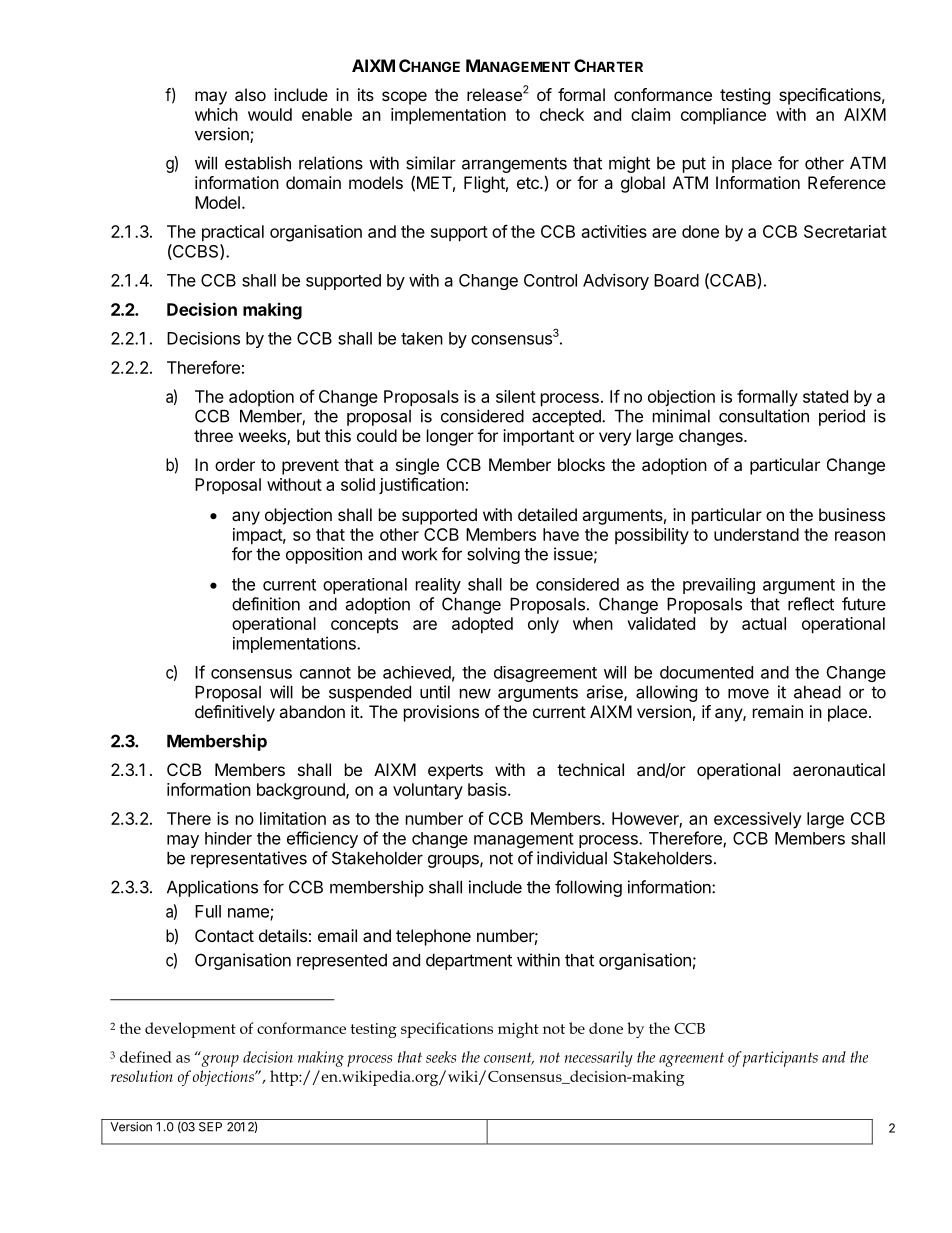 This image has height=1233, width=952. I want to click on consent, so click(509, 1059).
